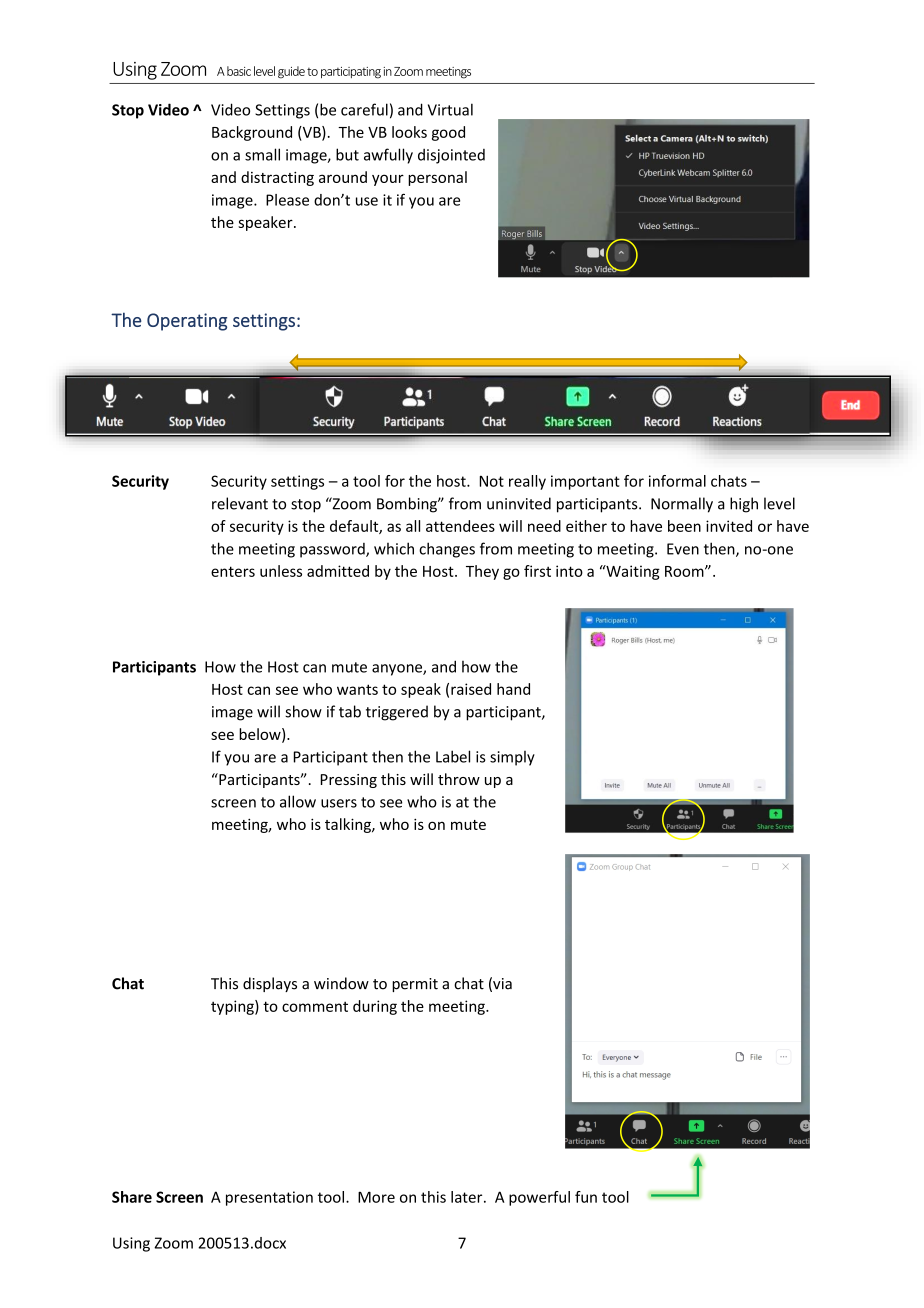 The height and width of the page is (1308, 924). Describe the element at coordinates (239, 71) in the page. I see `basic` at that location.
